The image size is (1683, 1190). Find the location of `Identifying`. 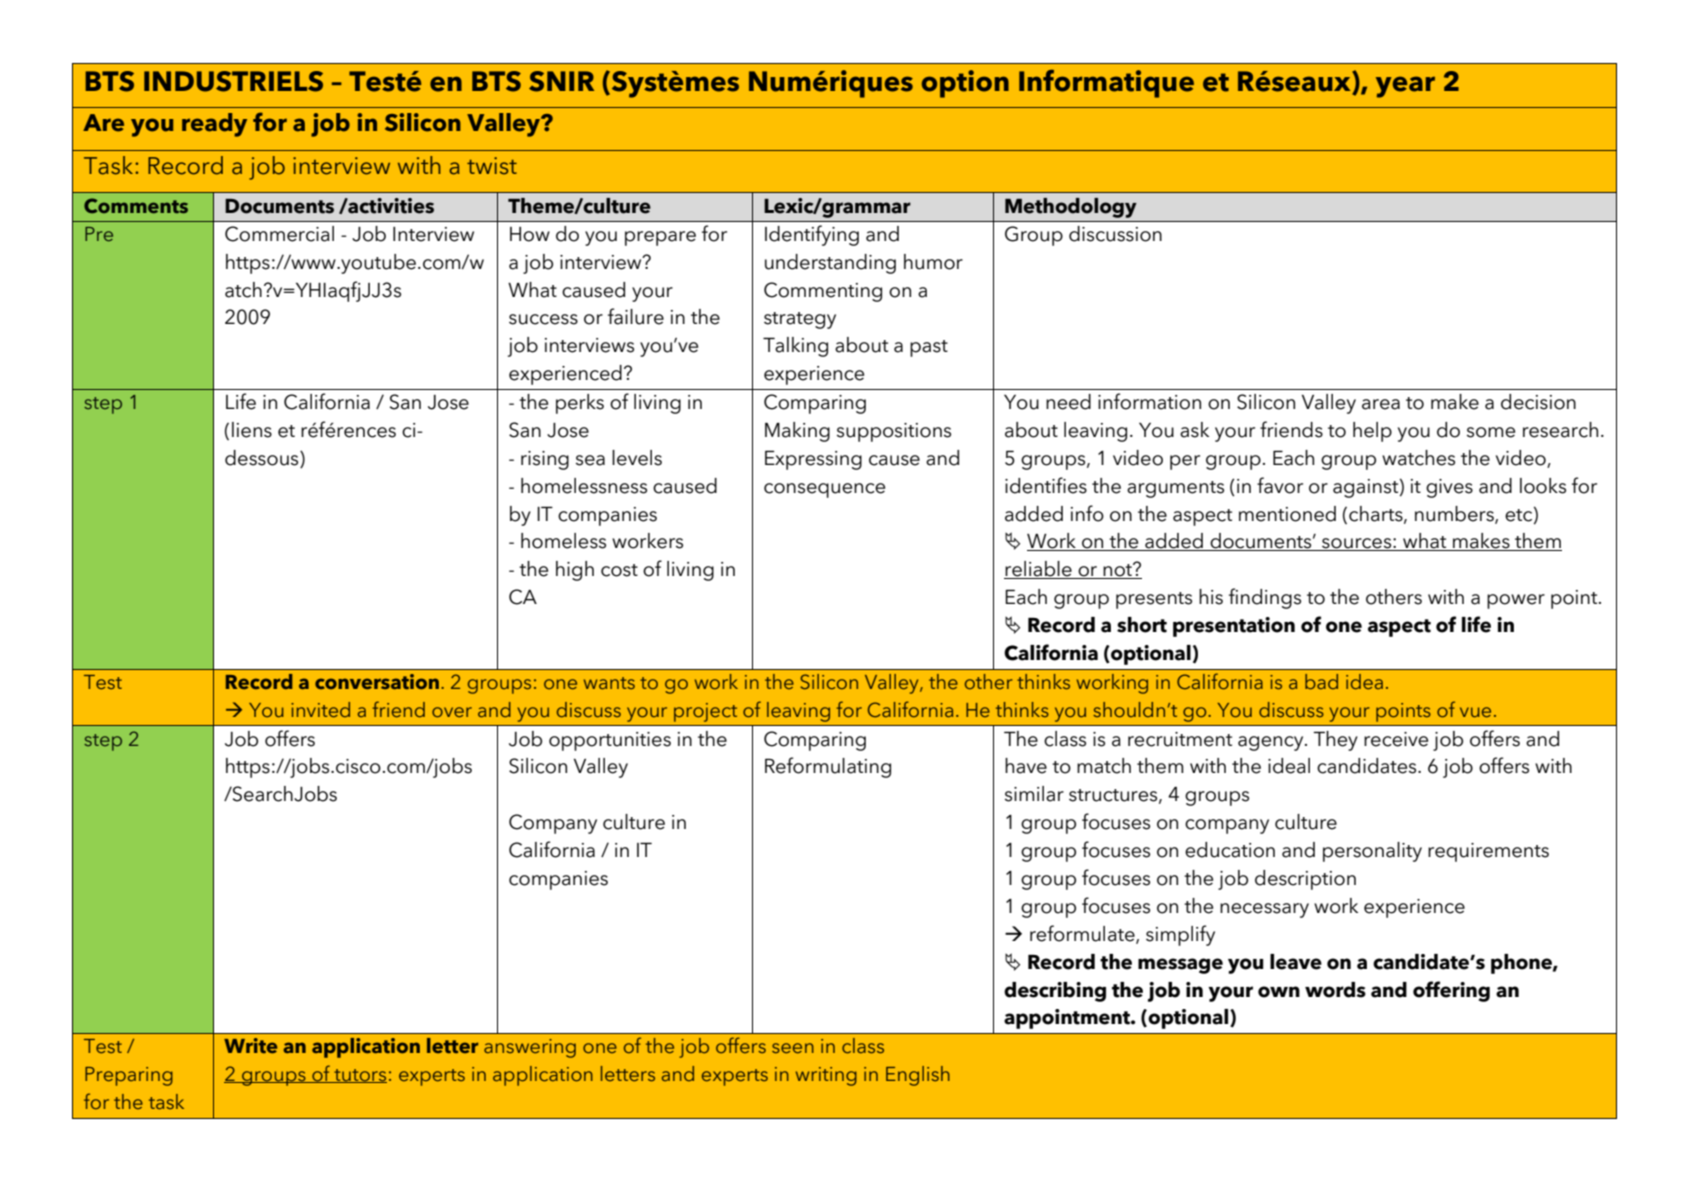

Identifying is located at coordinates (812, 235).
